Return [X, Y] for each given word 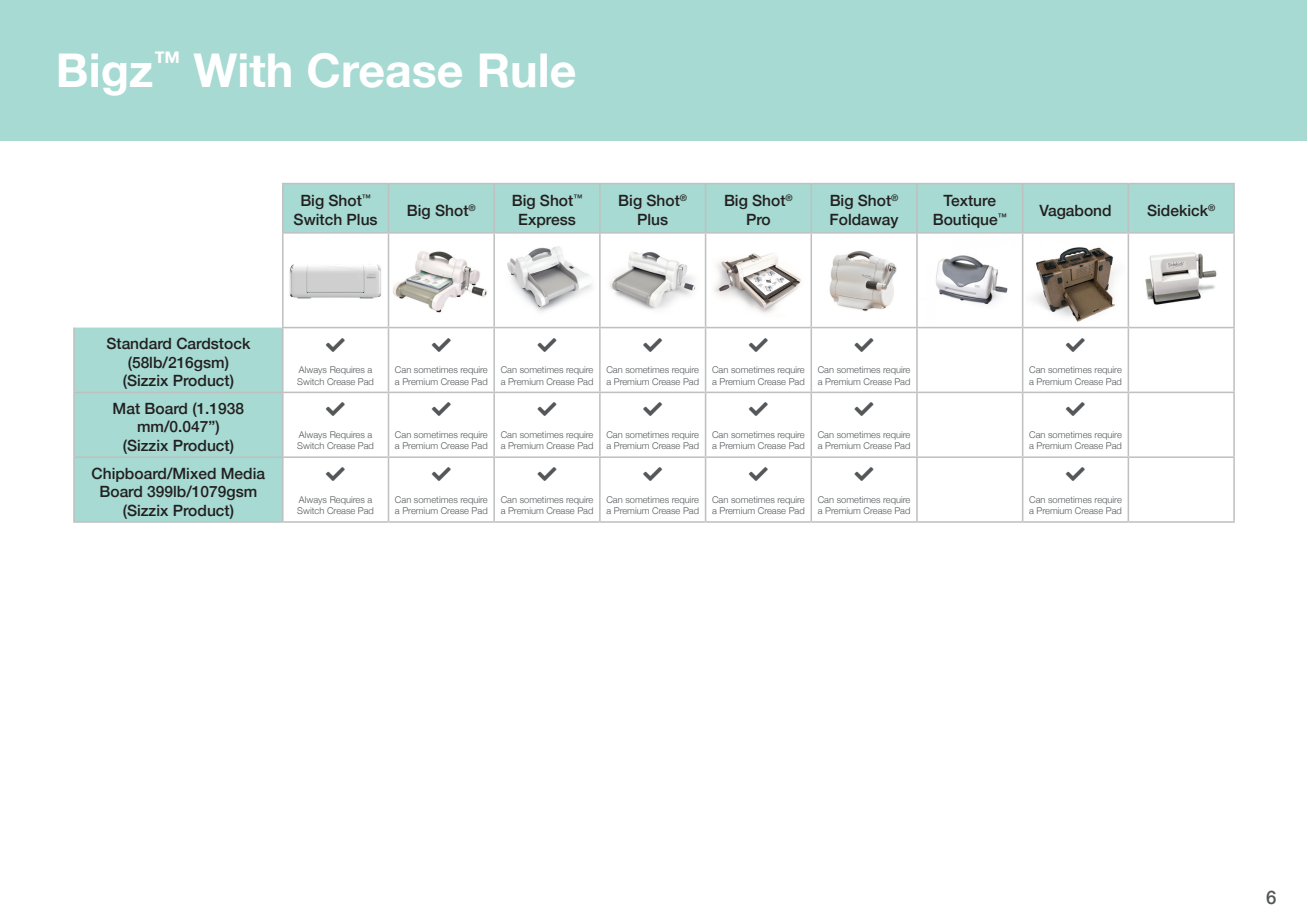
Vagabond [1075, 212]
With [242, 70]
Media [243, 473]
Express [547, 221]
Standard [139, 343]
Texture [969, 200]
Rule [527, 70]
